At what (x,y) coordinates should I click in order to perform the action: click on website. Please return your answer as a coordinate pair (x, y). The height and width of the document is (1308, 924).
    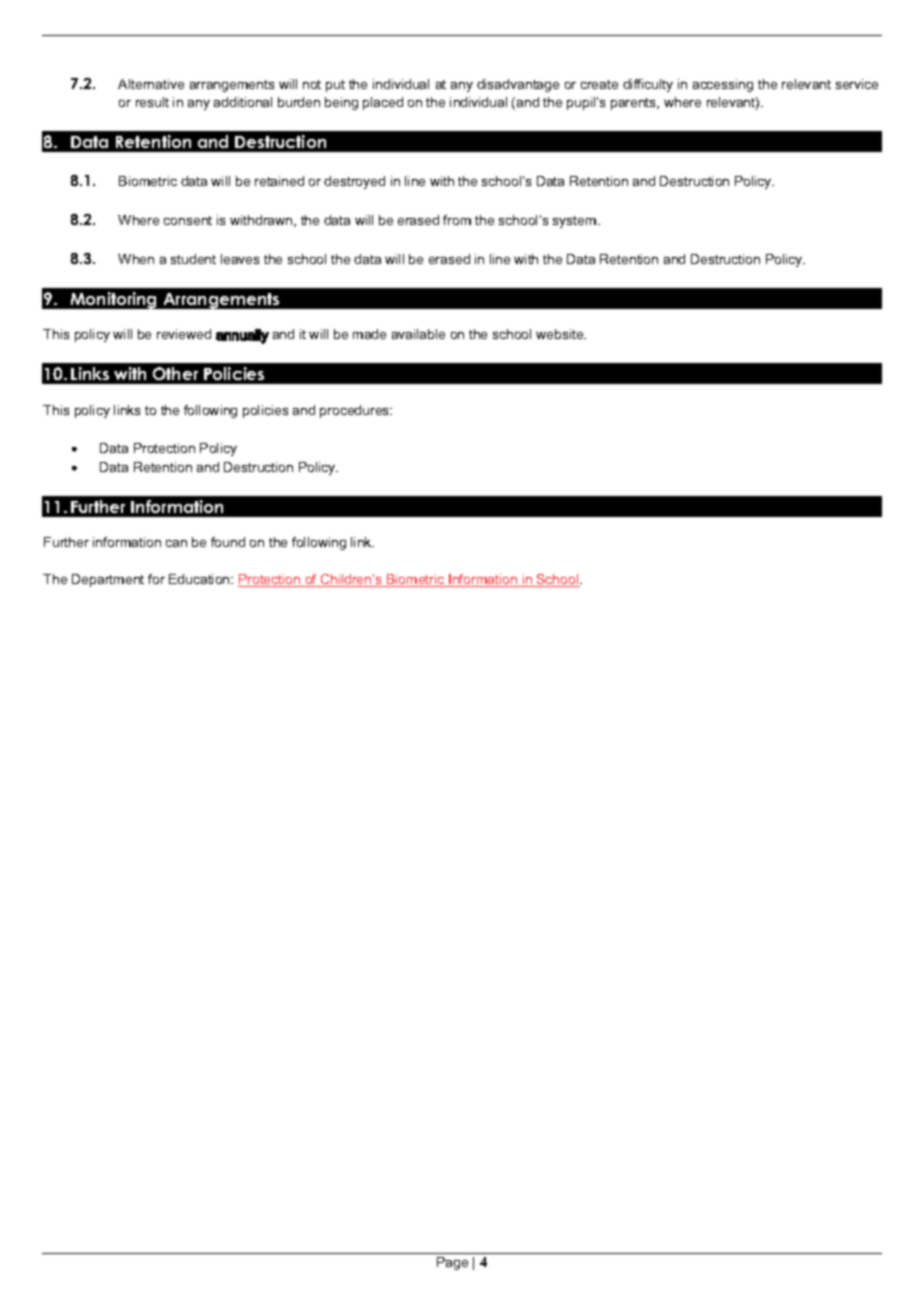
    Looking at the image, I should click on (561, 334).
